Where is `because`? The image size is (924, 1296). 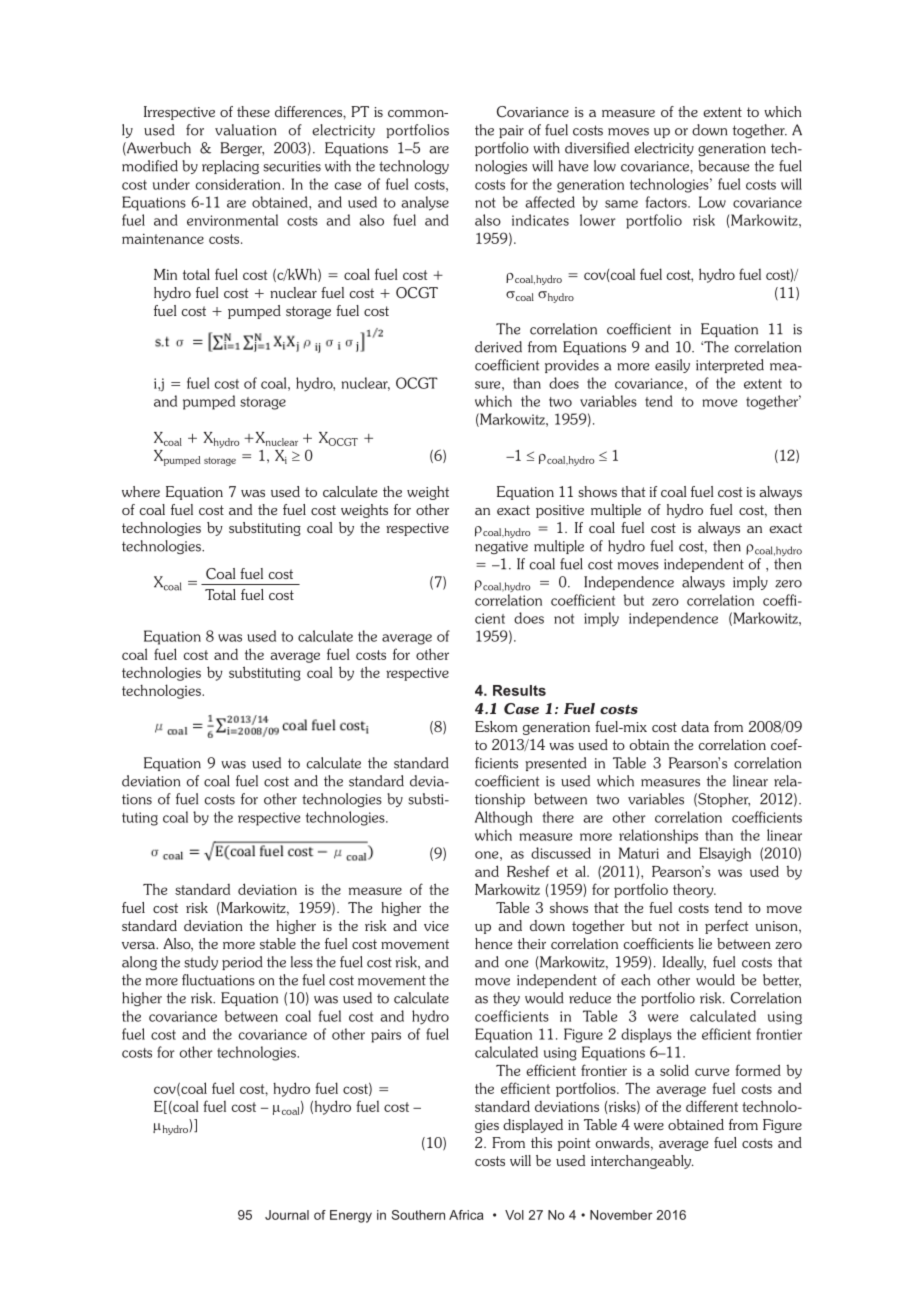
because is located at coordinates (723, 166).
